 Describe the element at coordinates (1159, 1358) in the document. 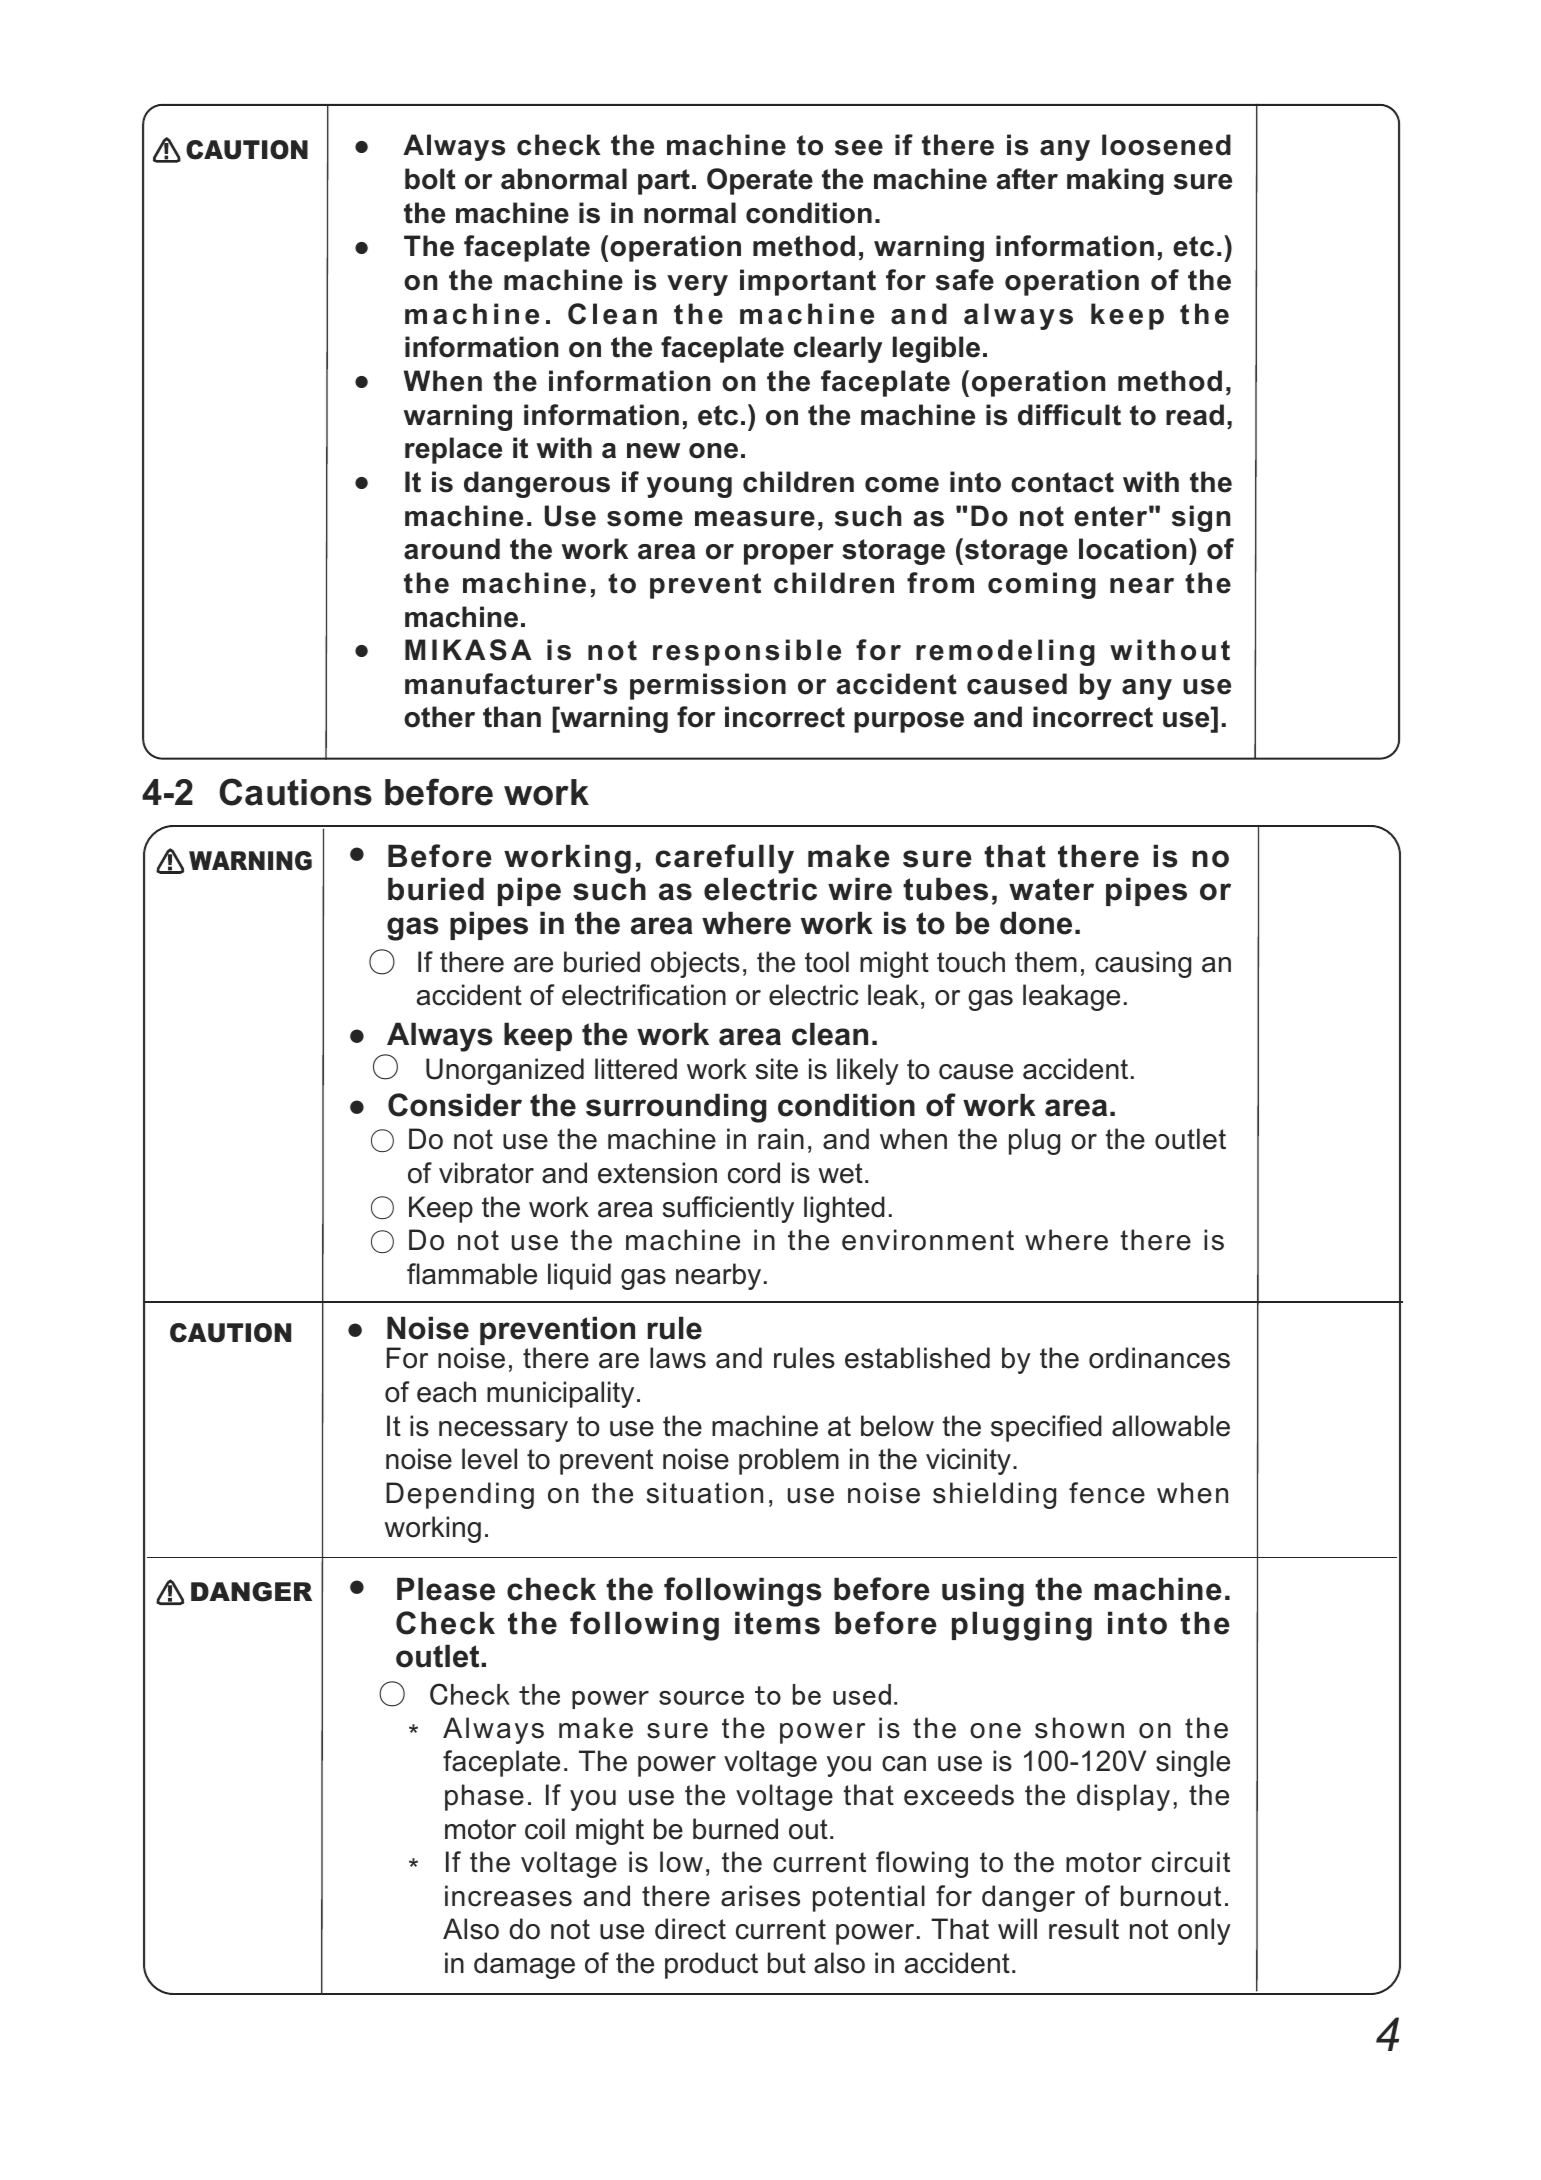

I see `ordinances` at that location.
